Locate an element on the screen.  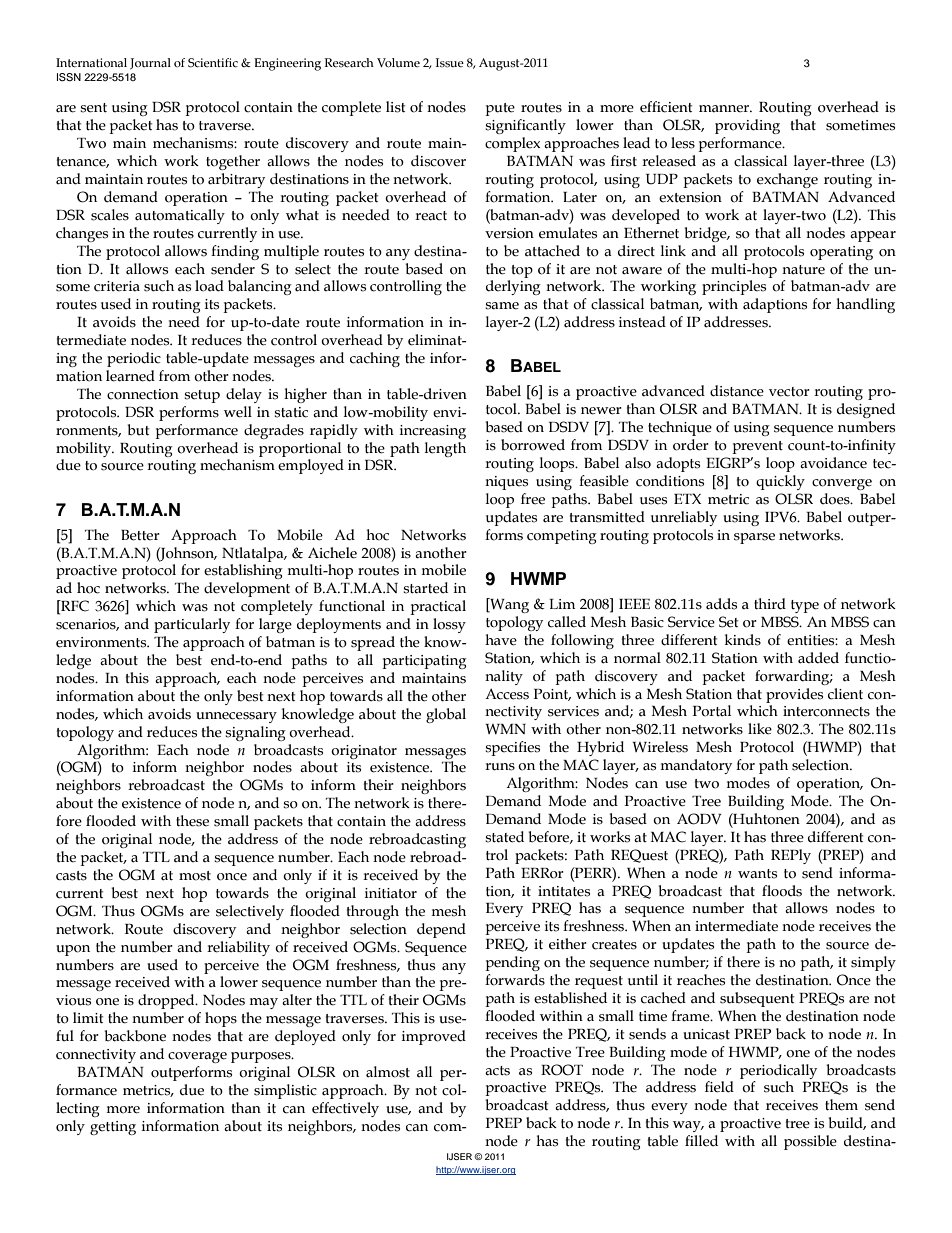
Issue is located at coordinates (450, 63).
